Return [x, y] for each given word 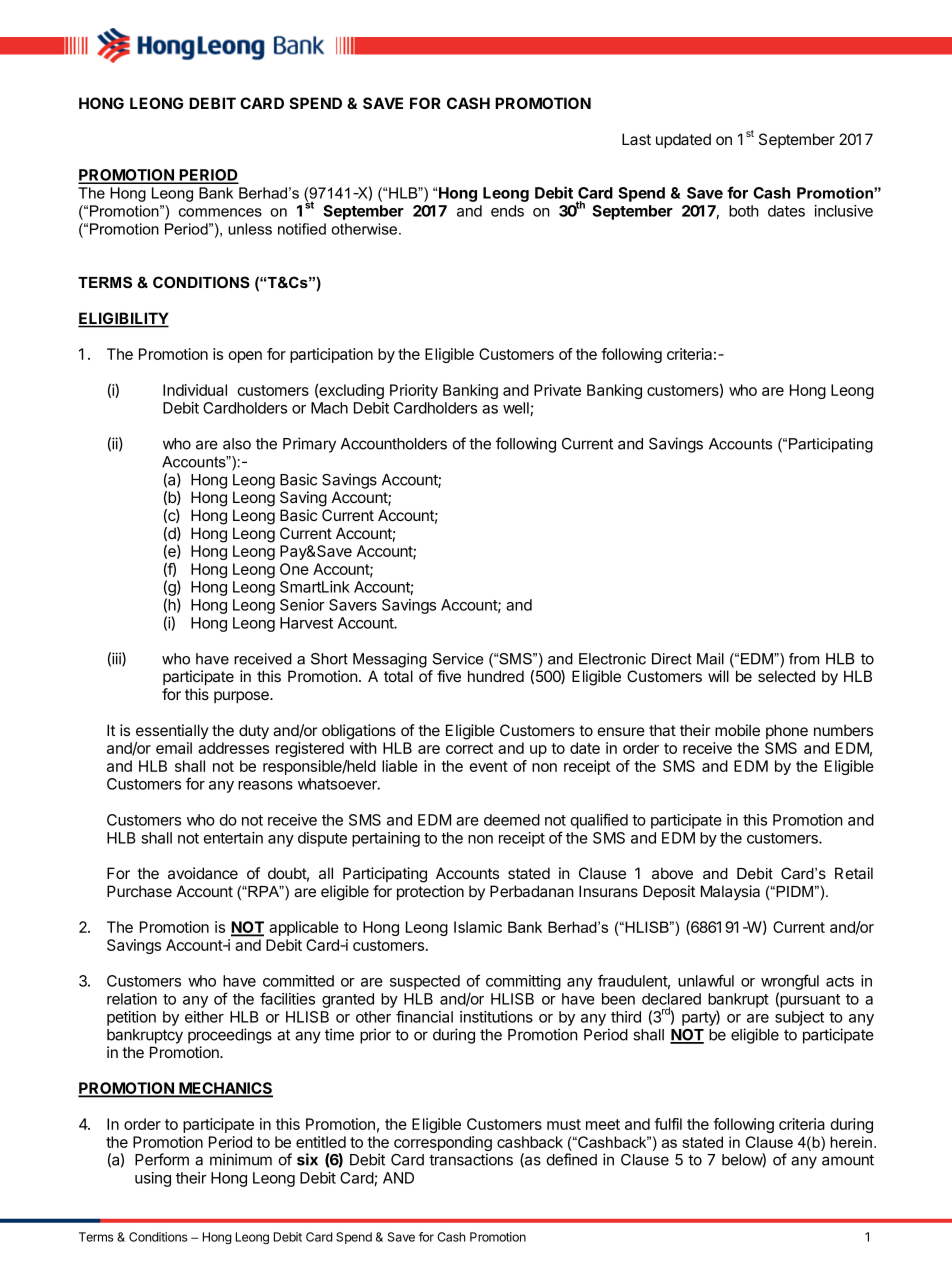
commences [220, 212]
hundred [496, 676]
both [744, 211]
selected [786, 676]
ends [507, 211]
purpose [242, 697]
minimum [241, 1159]
